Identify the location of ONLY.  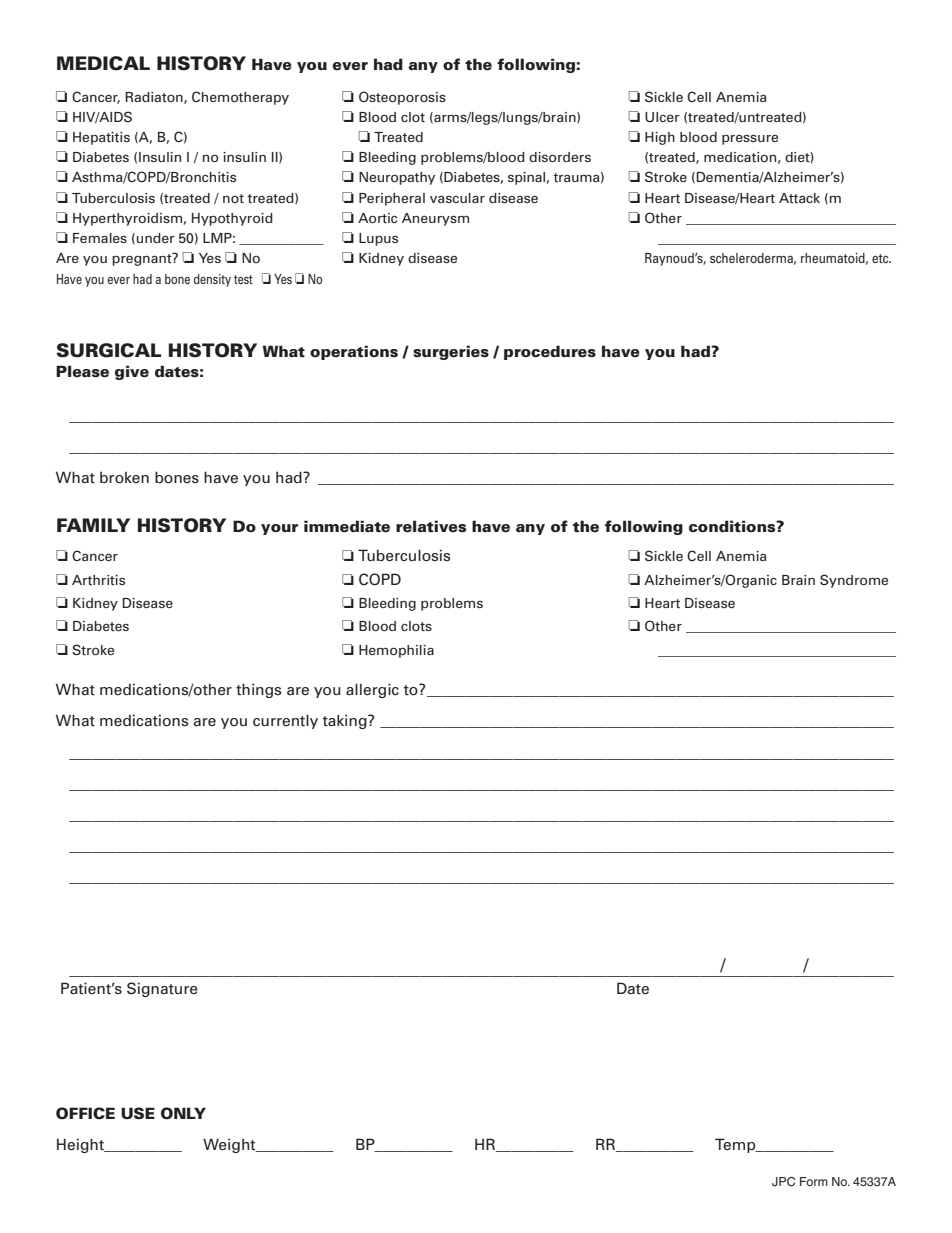
(183, 1113).
